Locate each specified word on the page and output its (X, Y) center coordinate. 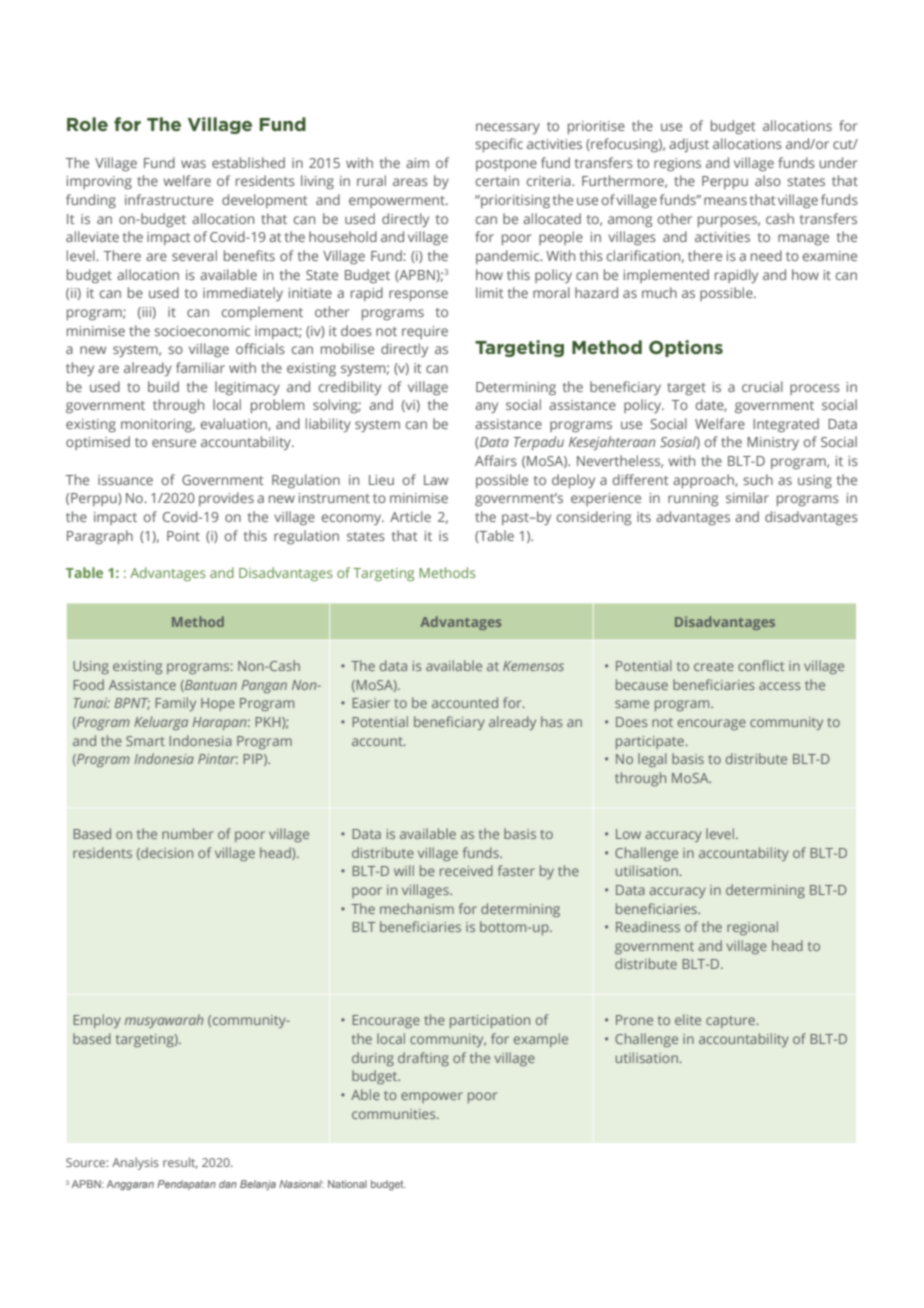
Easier (371, 703)
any (486, 407)
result (180, 1163)
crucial (762, 386)
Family (175, 704)
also (768, 180)
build (163, 386)
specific (499, 145)
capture (732, 1022)
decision (166, 853)
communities (395, 1114)
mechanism (417, 908)
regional (752, 928)
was (193, 164)
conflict (761, 665)
